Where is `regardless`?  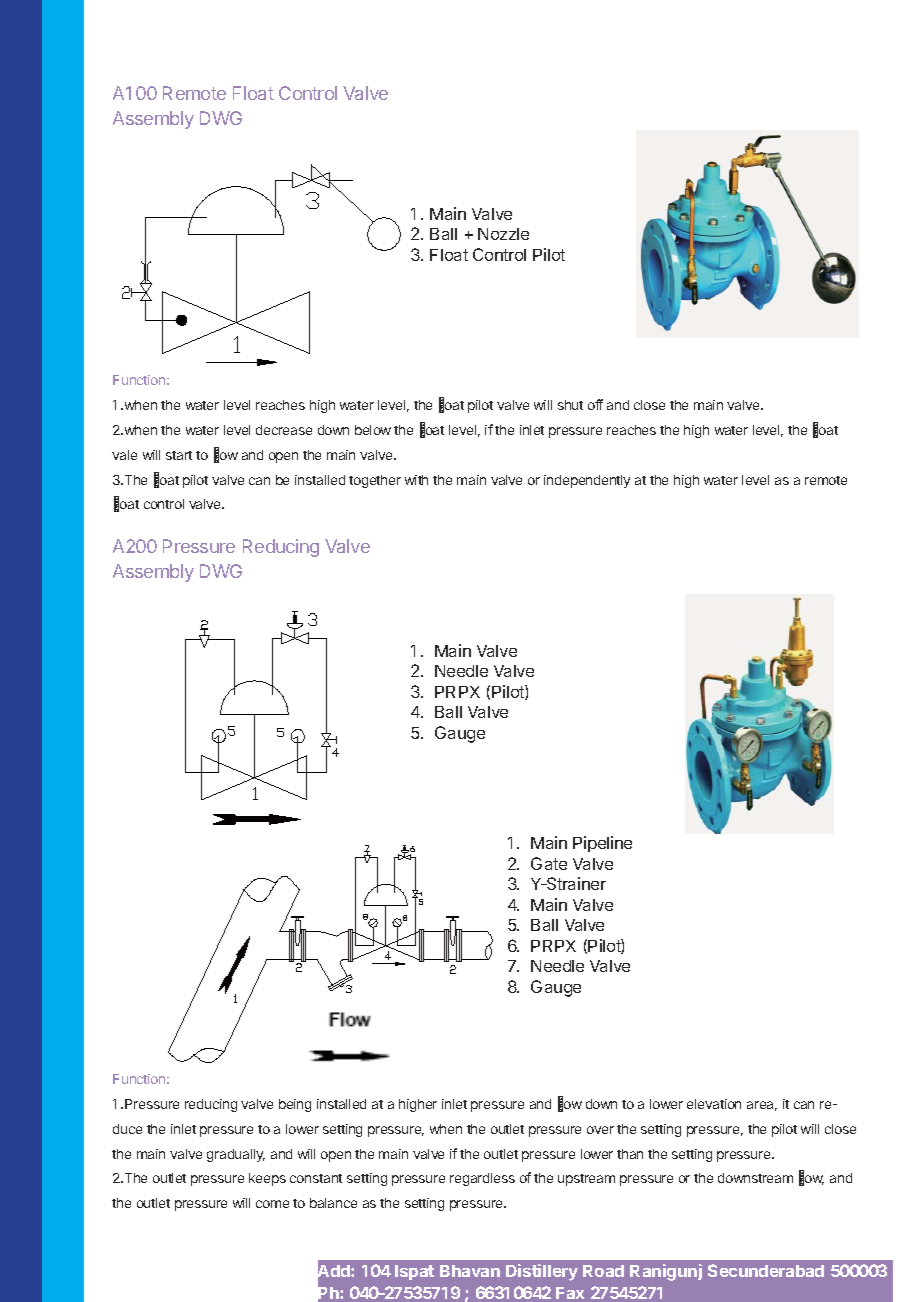
regardless is located at coordinates (482, 1179).
